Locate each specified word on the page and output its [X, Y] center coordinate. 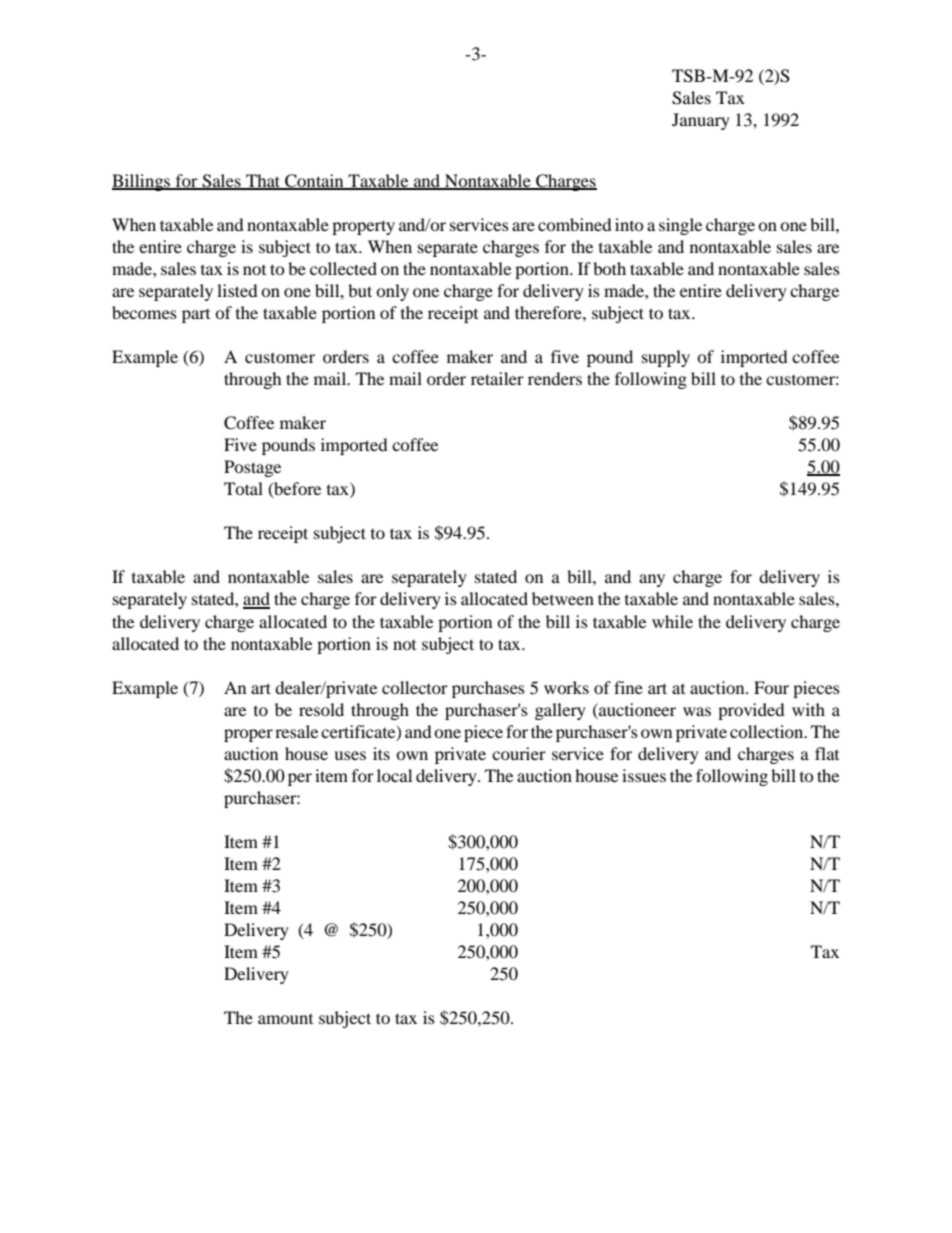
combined [575, 224]
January [701, 121]
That [263, 181]
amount [285, 1019]
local [394, 775]
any [652, 580]
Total [243, 488]
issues [644, 775]
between [563, 598]
